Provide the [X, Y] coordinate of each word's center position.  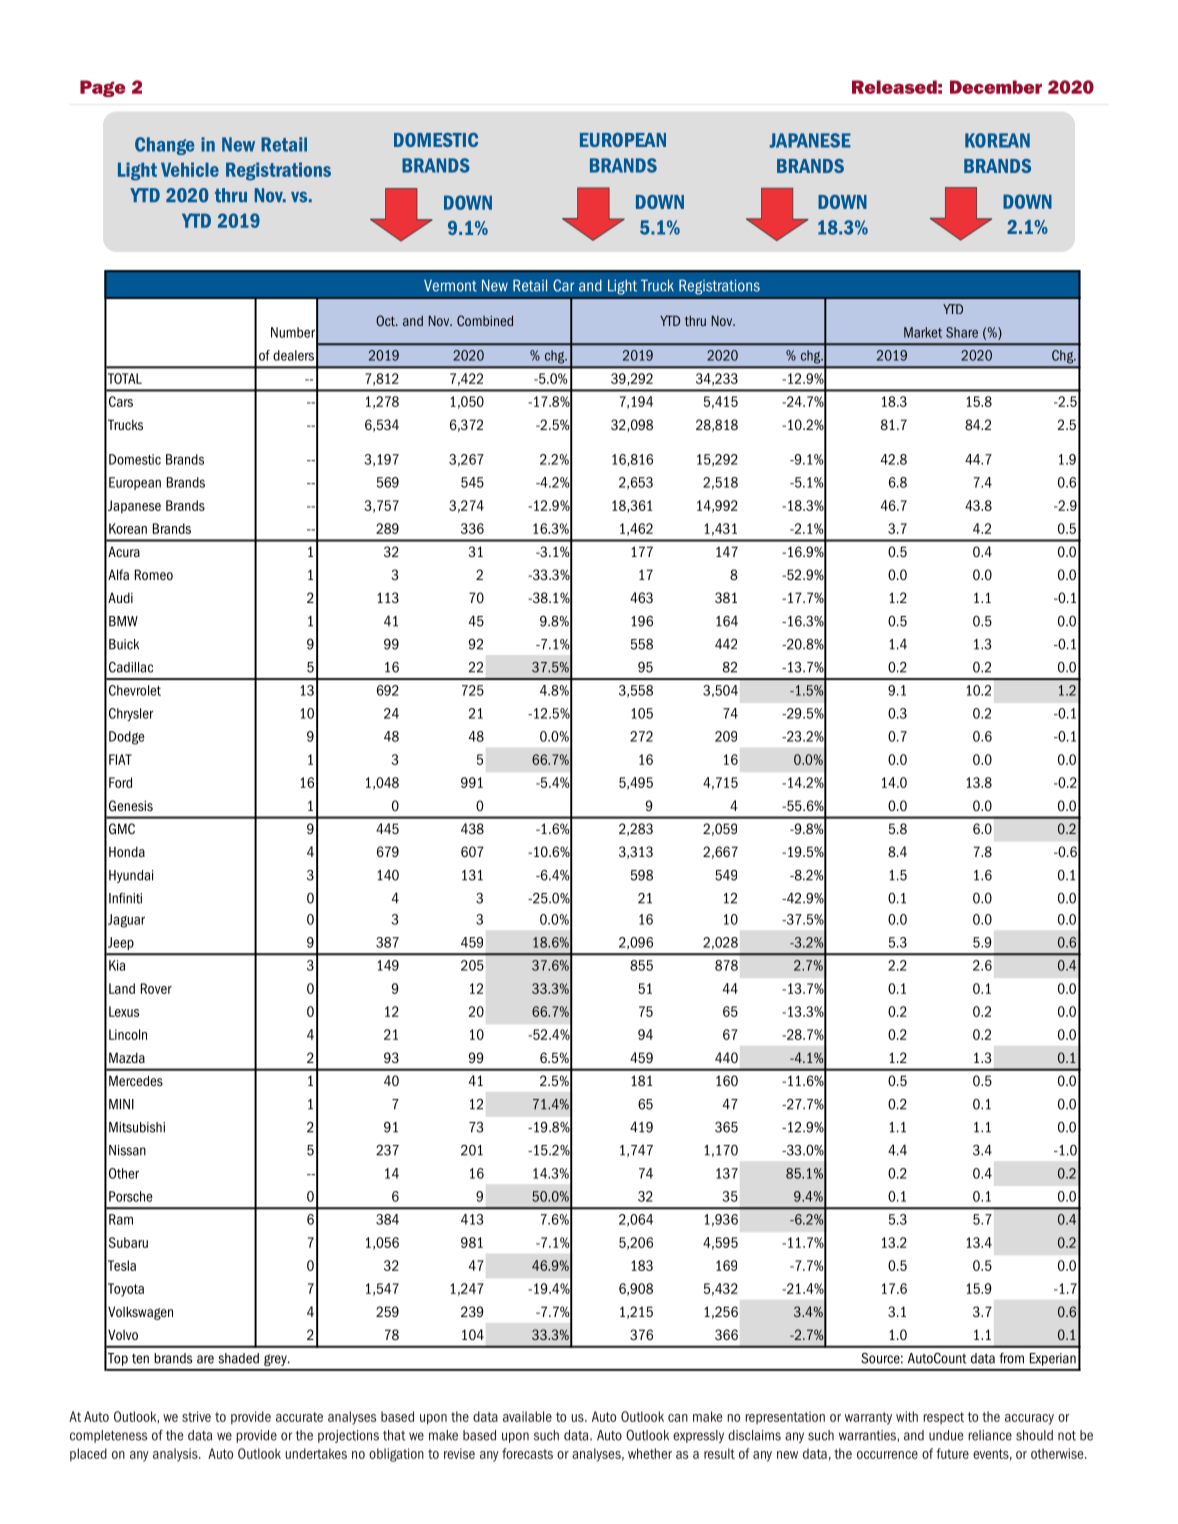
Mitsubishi [137, 1127]
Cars [121, 401]
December [996, 87]
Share [962, 332]
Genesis [131, 805]
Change [164, 146]
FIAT [120, 759]
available [527, 1416]
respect [943, 1418]
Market [923, 332]
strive [196, 1416]
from [1011, 1358]
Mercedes [136, 1080]
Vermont [450, 286]
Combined [485, 320]
